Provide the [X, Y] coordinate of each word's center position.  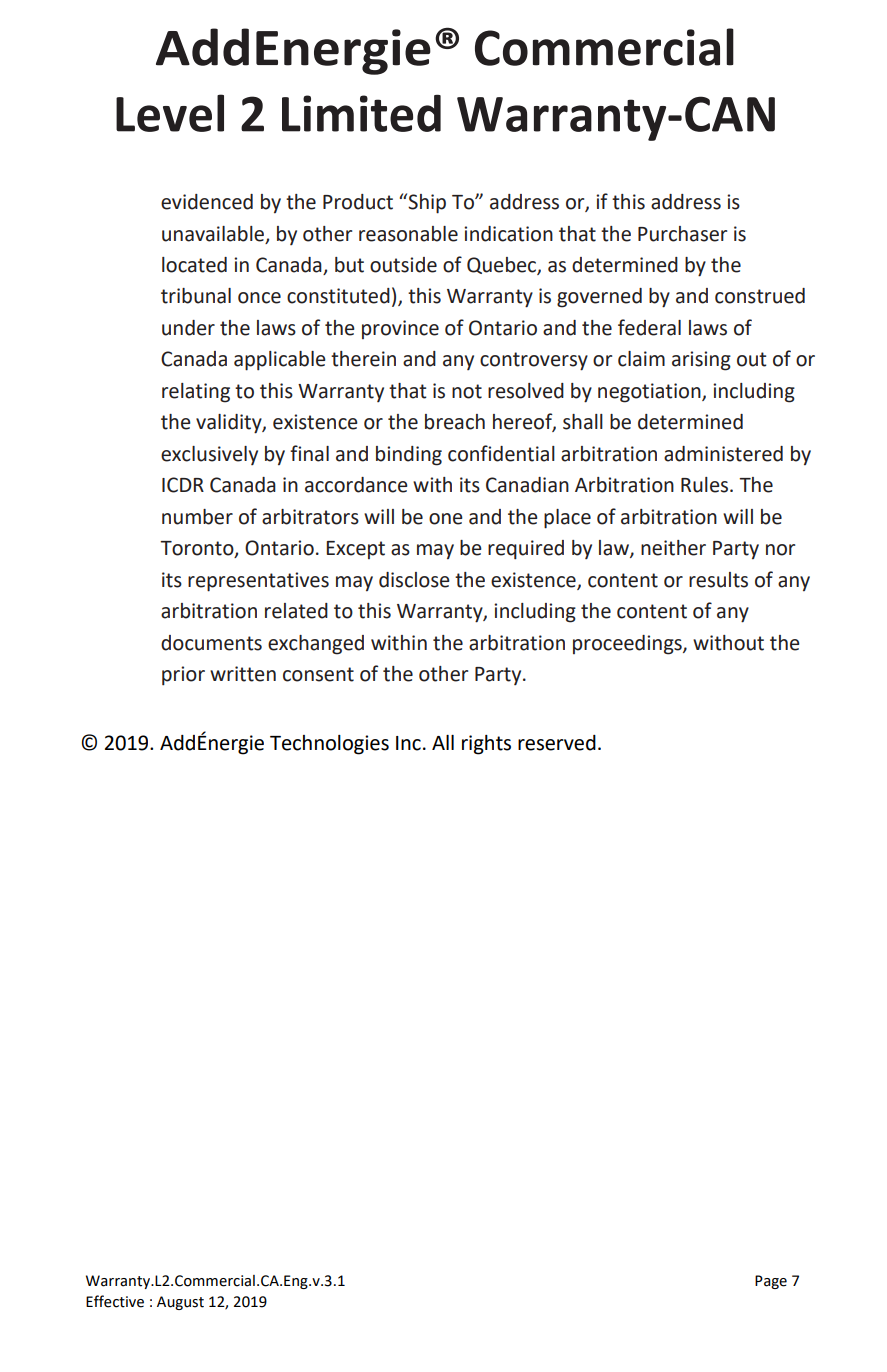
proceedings [628, 645]
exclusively [209, 455]
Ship [426, 203]
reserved [557, 743]
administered [723, 454]
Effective [115, 1301]
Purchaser [682, 234]
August [180, 1303]
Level [170, 113]
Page [771, 1282]
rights [486, 745]
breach [455, 422]
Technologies [329, 745]
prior [183, 676]
